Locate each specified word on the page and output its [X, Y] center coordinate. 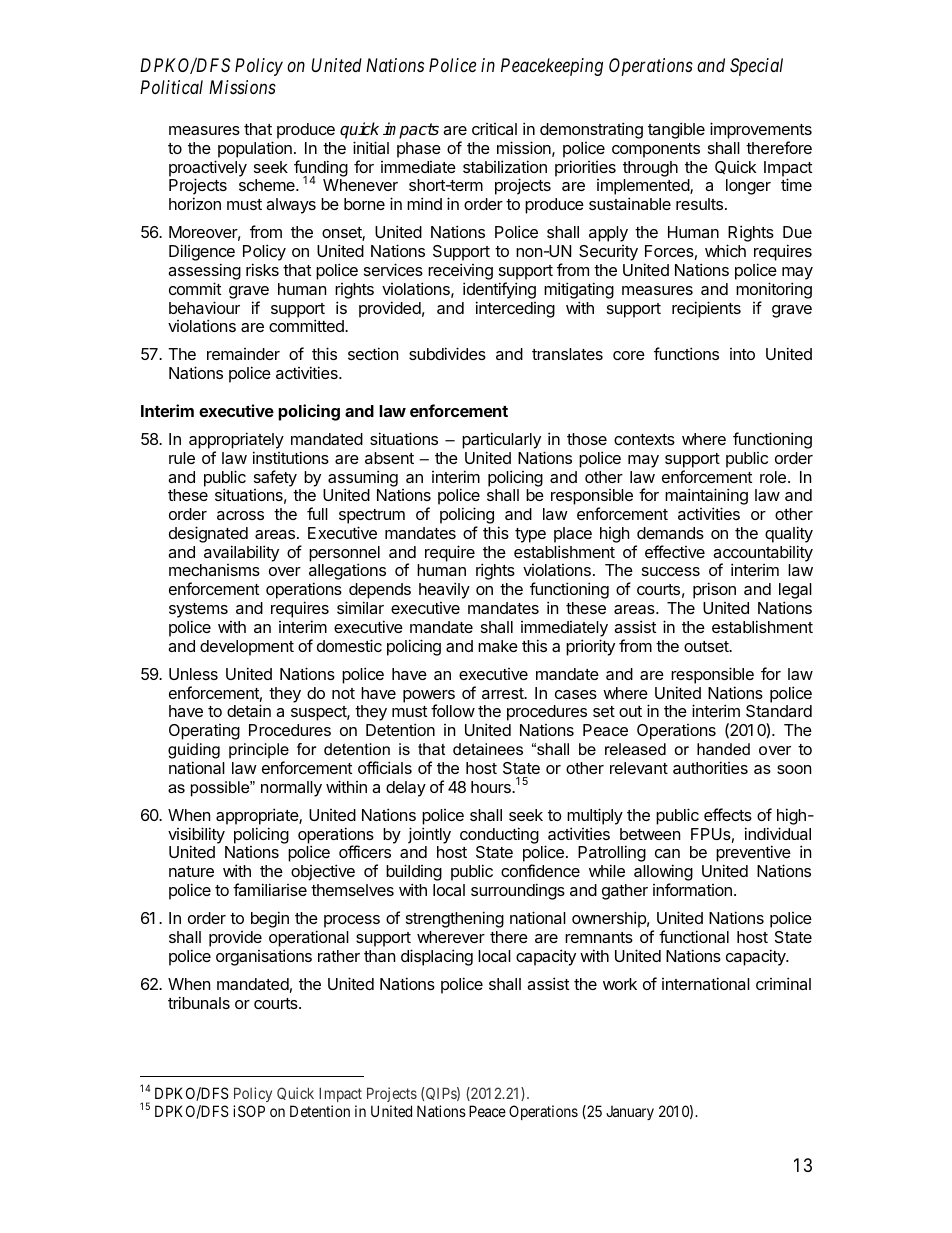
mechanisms [214, 570]
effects [728, 814]
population [255, 149]
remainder [243, 354]
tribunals [199, 1002]
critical [494, 129]
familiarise [270, 889]
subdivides [447, 353]
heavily [444, 590]
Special [756, 67]
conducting [499, 835]
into [742, 354]
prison [714, 590]
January [630, 1113]
